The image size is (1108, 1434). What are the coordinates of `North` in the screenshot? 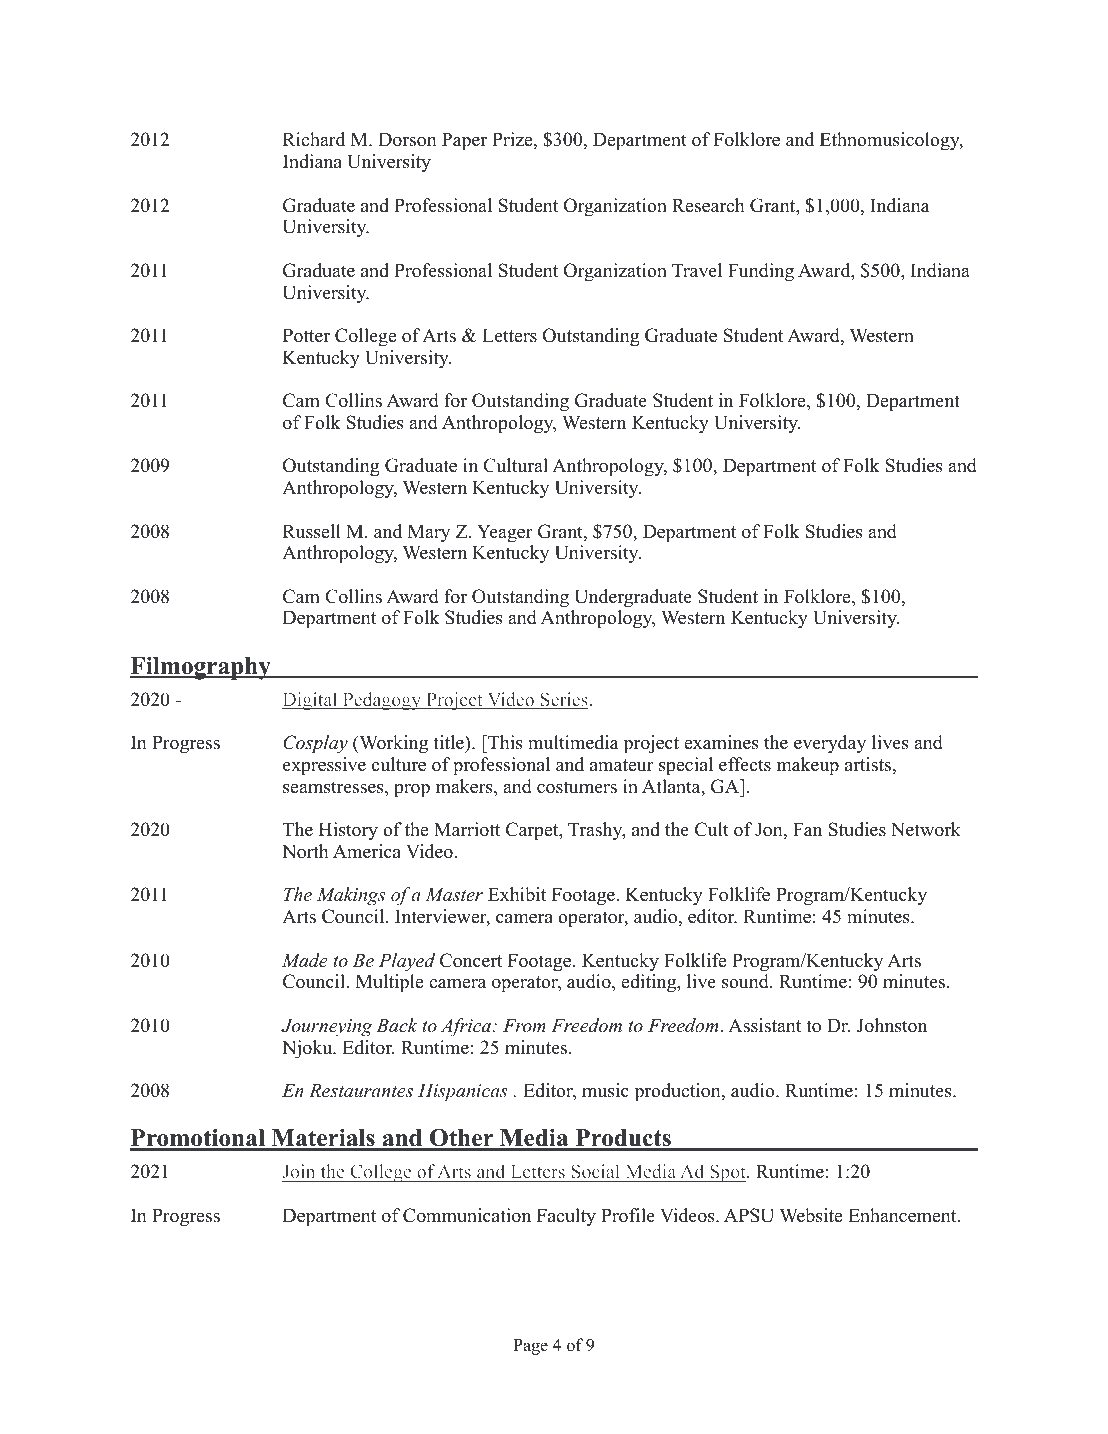 It's located at (305, 851).
